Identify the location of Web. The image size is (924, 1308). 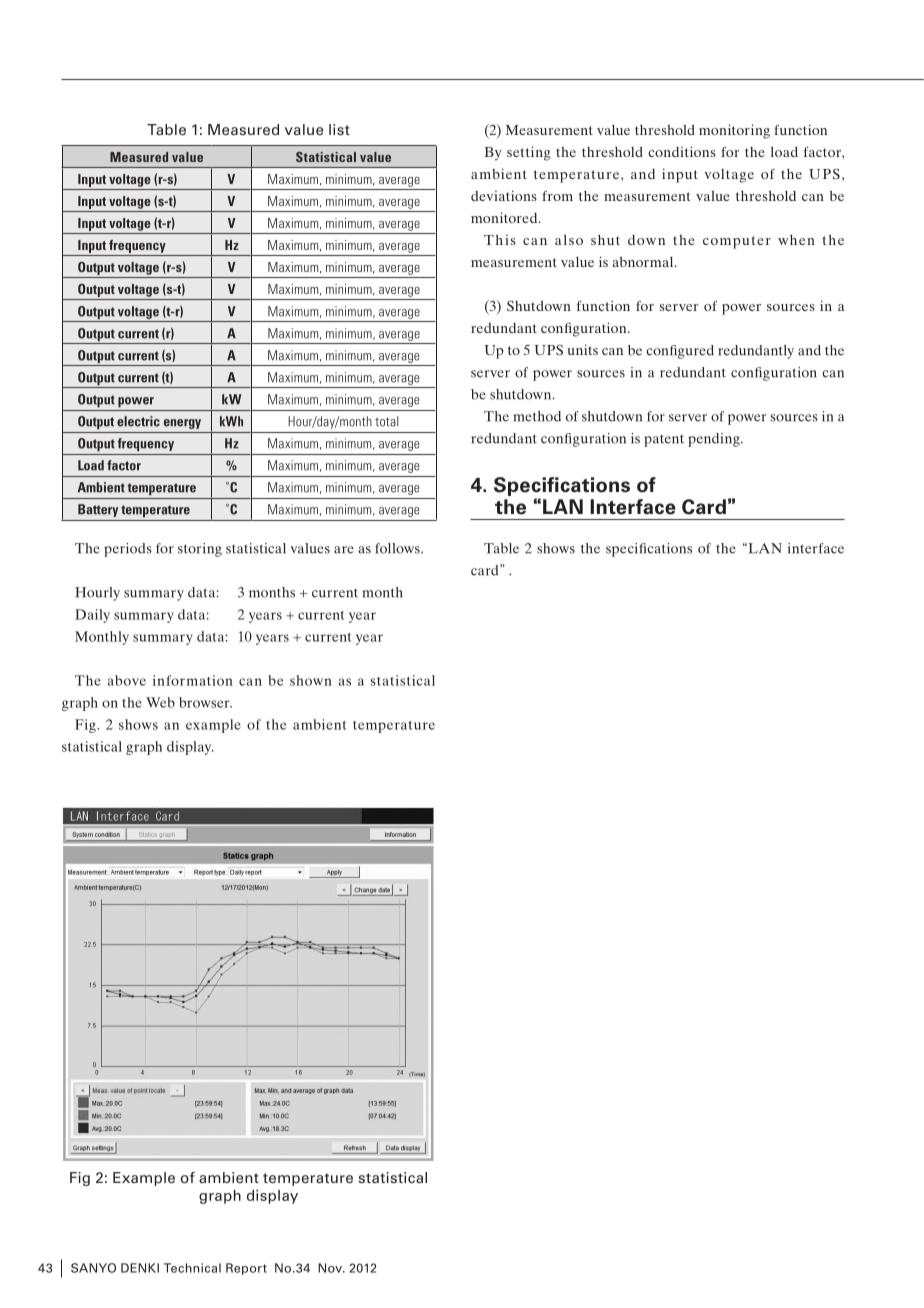
(160, 702).
